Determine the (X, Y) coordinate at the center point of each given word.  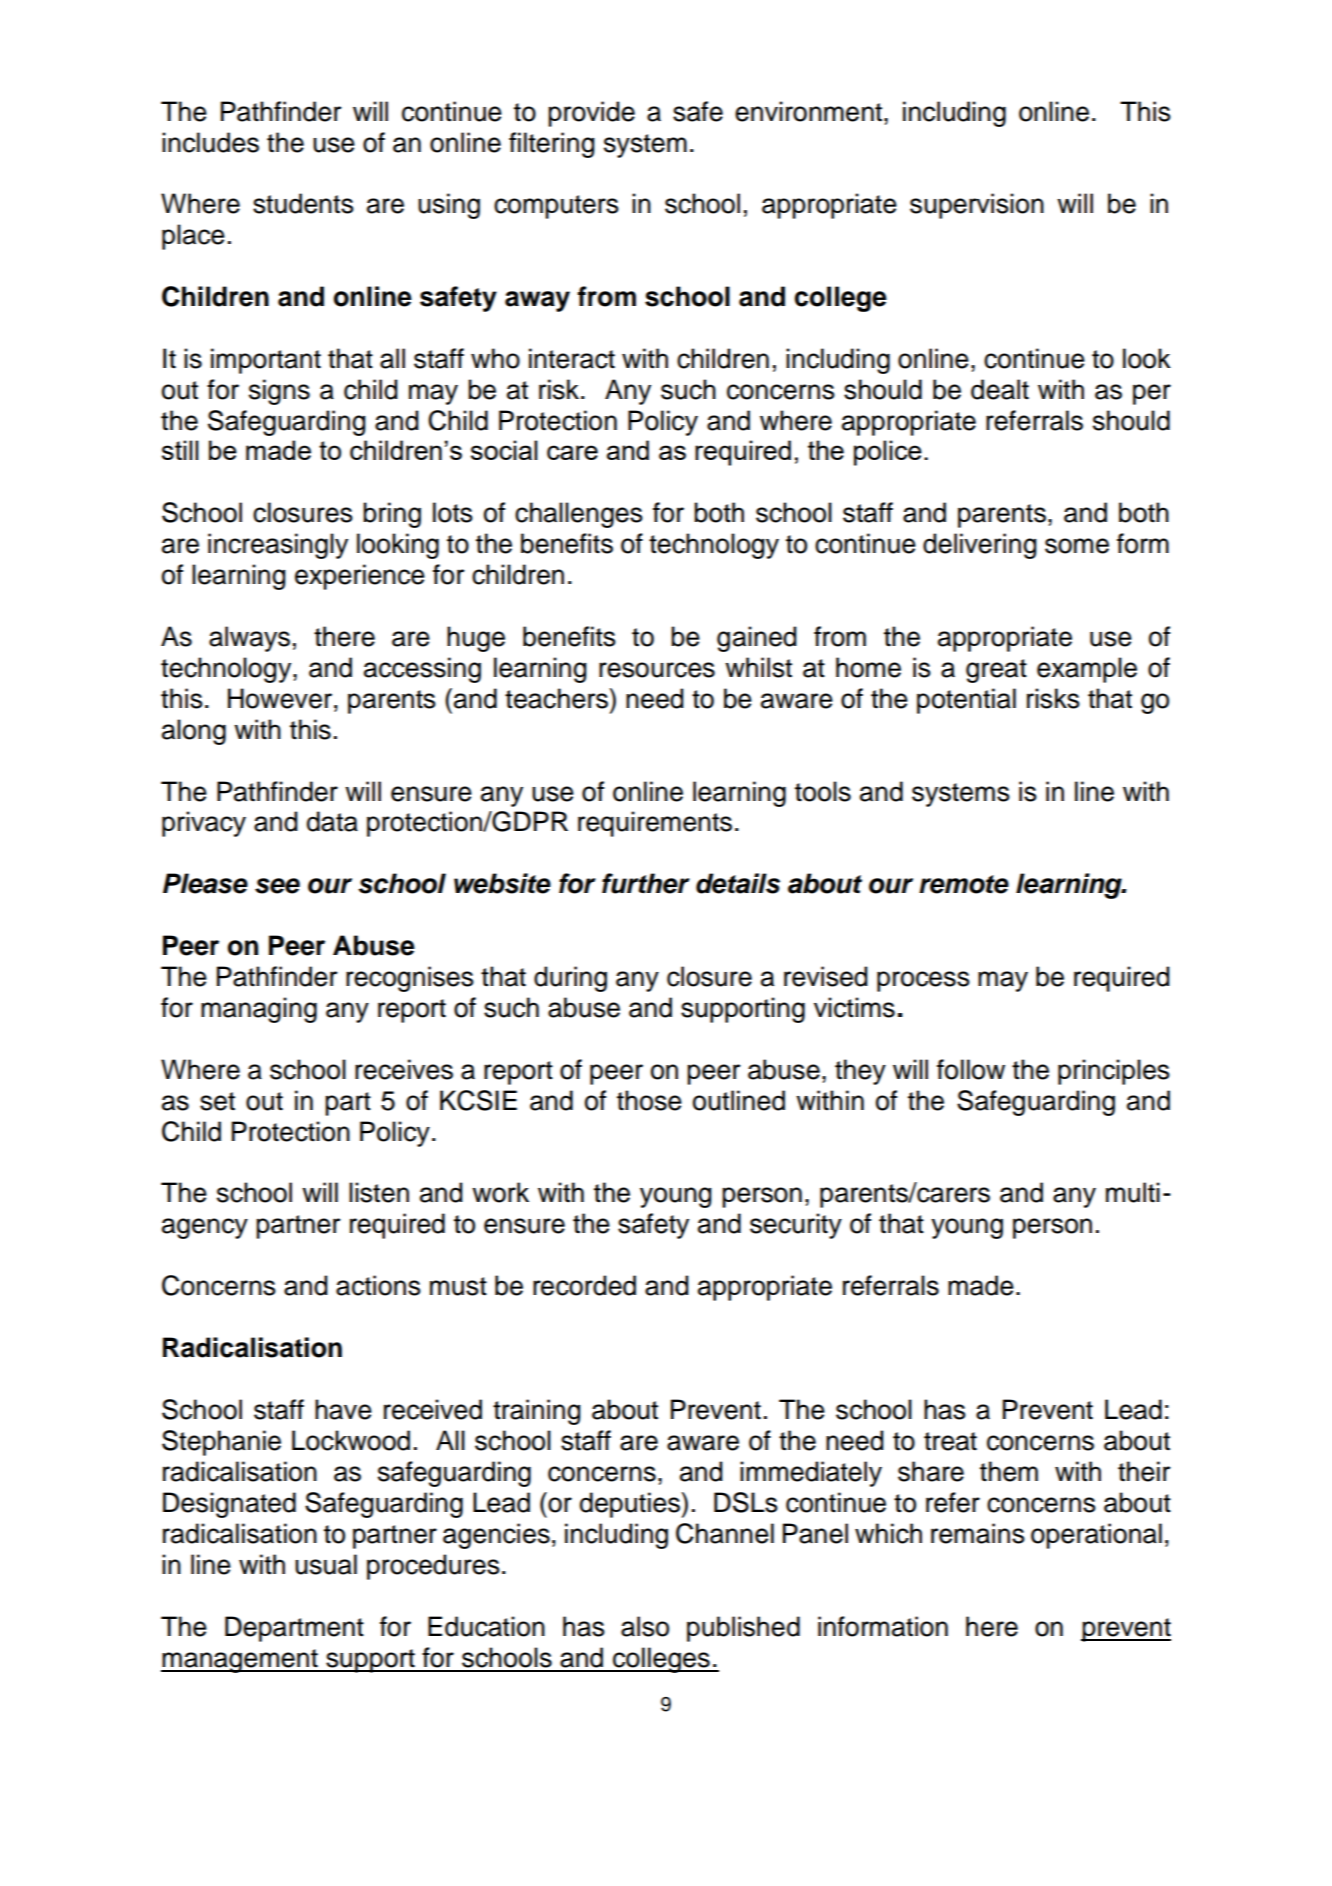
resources (657, 670)
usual (326, 1564)
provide (591, 114)
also (645, 1626)
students (303, 203)
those (649, 1100)
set (217, 1101)
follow (971, 1069)
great (996, 671)
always (249, 639)
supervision (977, 206)
